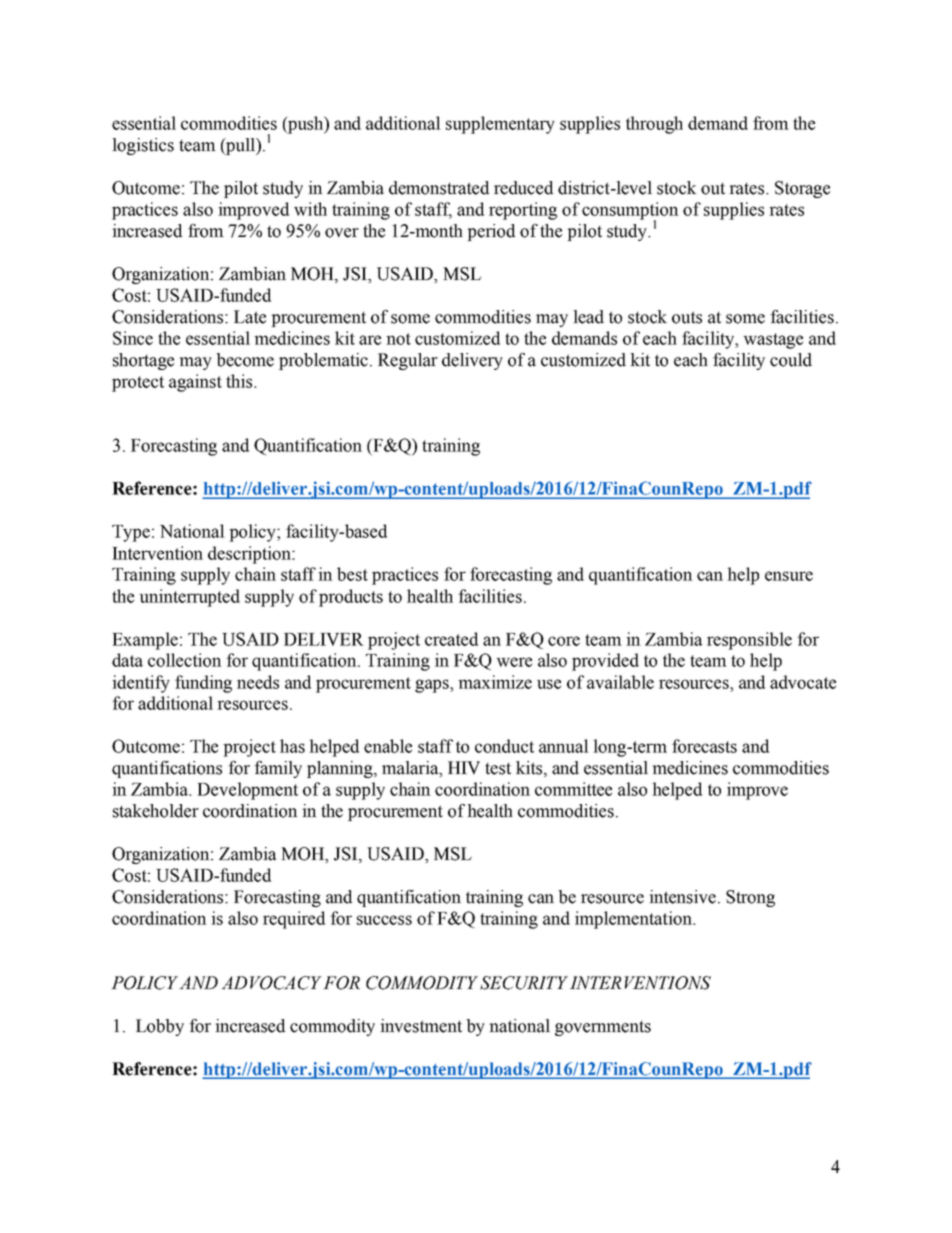 The width and height of the document is (952, 1233). What do you see at coordinates (421, 1026) in the document?
I see `investment` at bounding box center [421, 1026].
